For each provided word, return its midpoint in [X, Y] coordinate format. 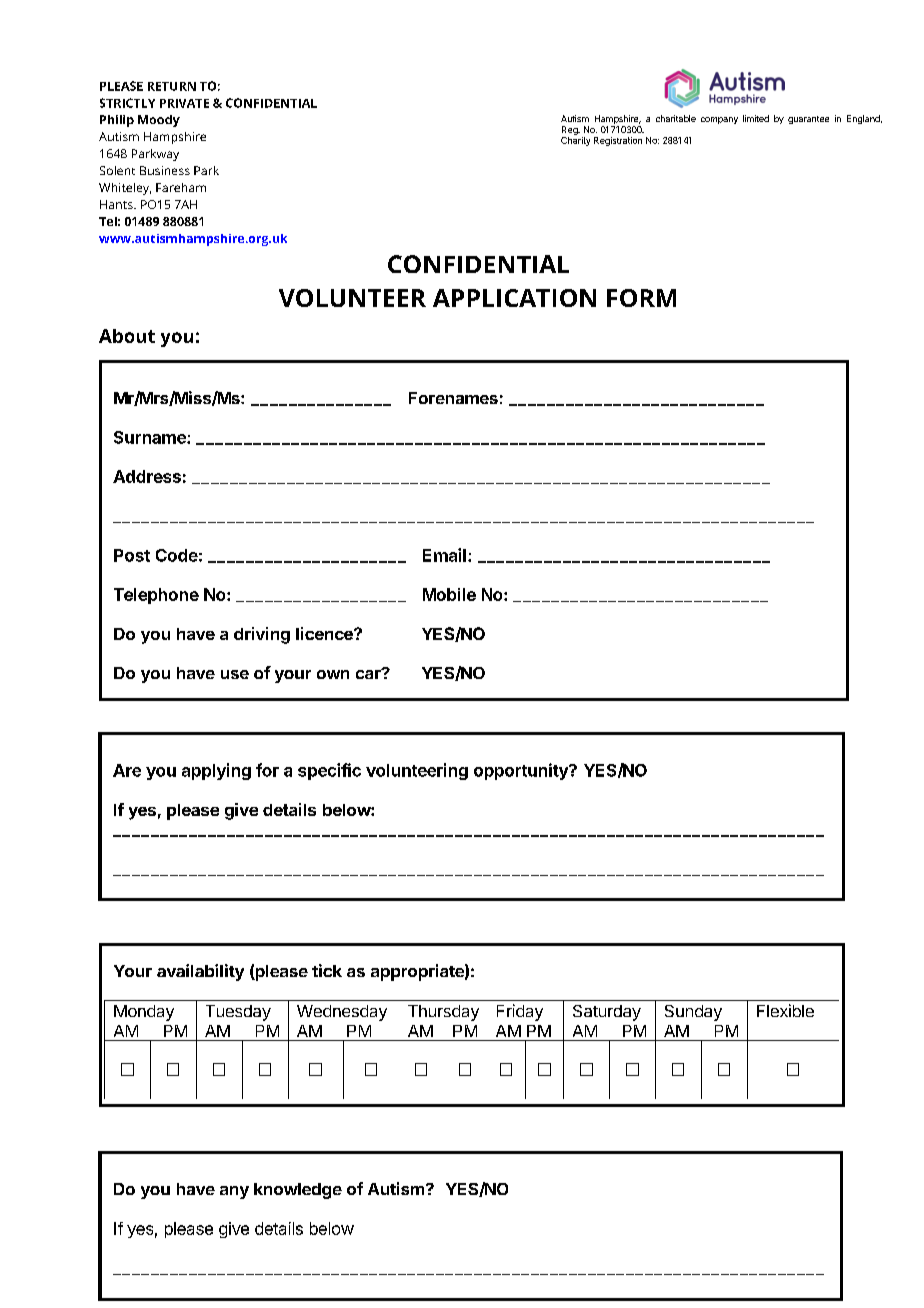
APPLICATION [514, 298]
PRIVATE [184, 103]
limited [756, 118]
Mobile [449, 594]
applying [216, 771]
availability [200, 972]
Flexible [785, 1010]
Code [177, 555]
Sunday [693, 1013]
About [127, 336]
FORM [641, 298]
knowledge [298, 1191]
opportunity [522, 771]
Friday [520, 1012]
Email [444, 555]
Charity [575, 140]
